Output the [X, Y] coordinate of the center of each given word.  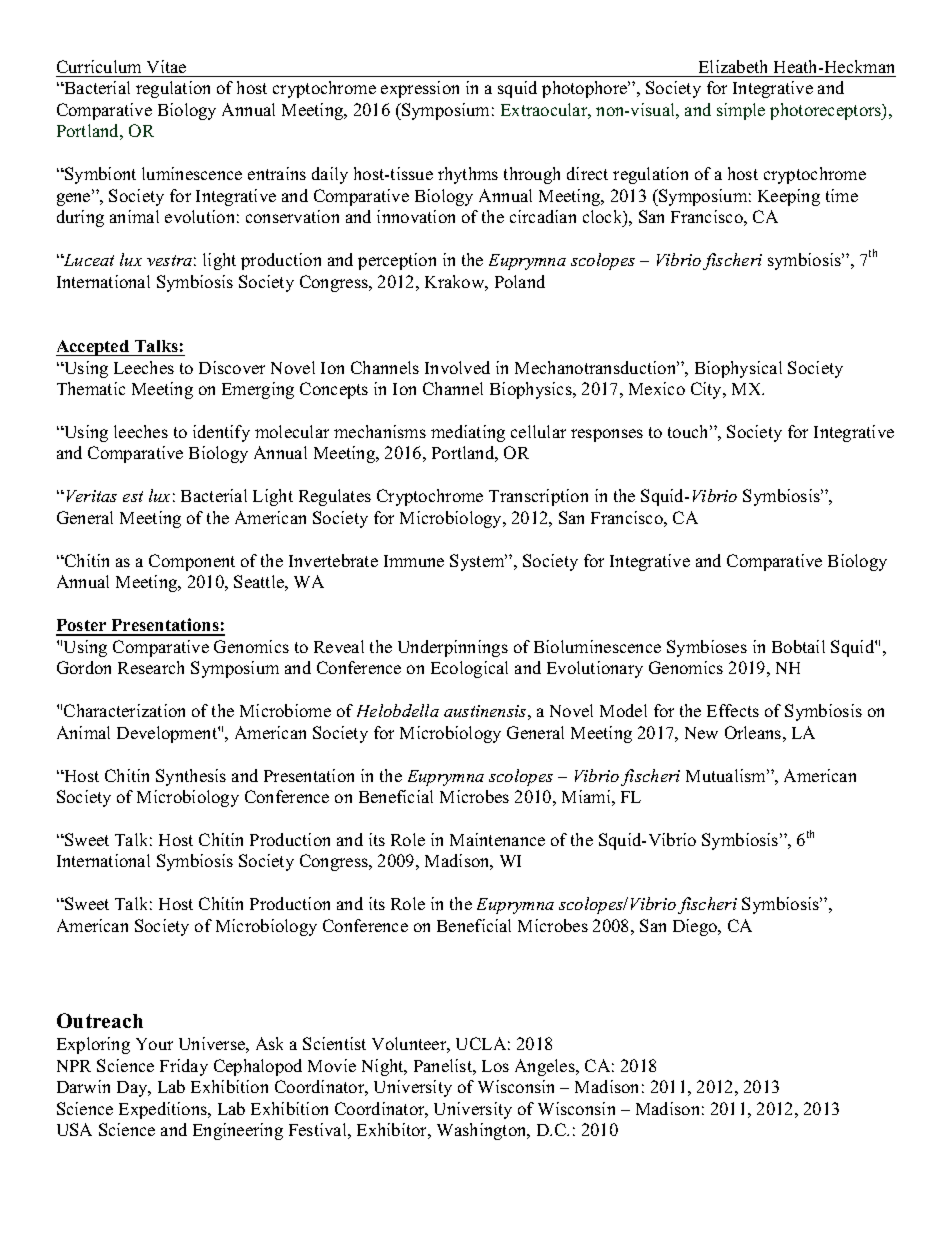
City [708, 390]
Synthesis [191, 777]
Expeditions [164, 1110]
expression [420, 89]
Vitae [166, 66]
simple [741, 111]
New [701, 733]
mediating [468, 433]
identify [221, 433]
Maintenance [497, 839]
